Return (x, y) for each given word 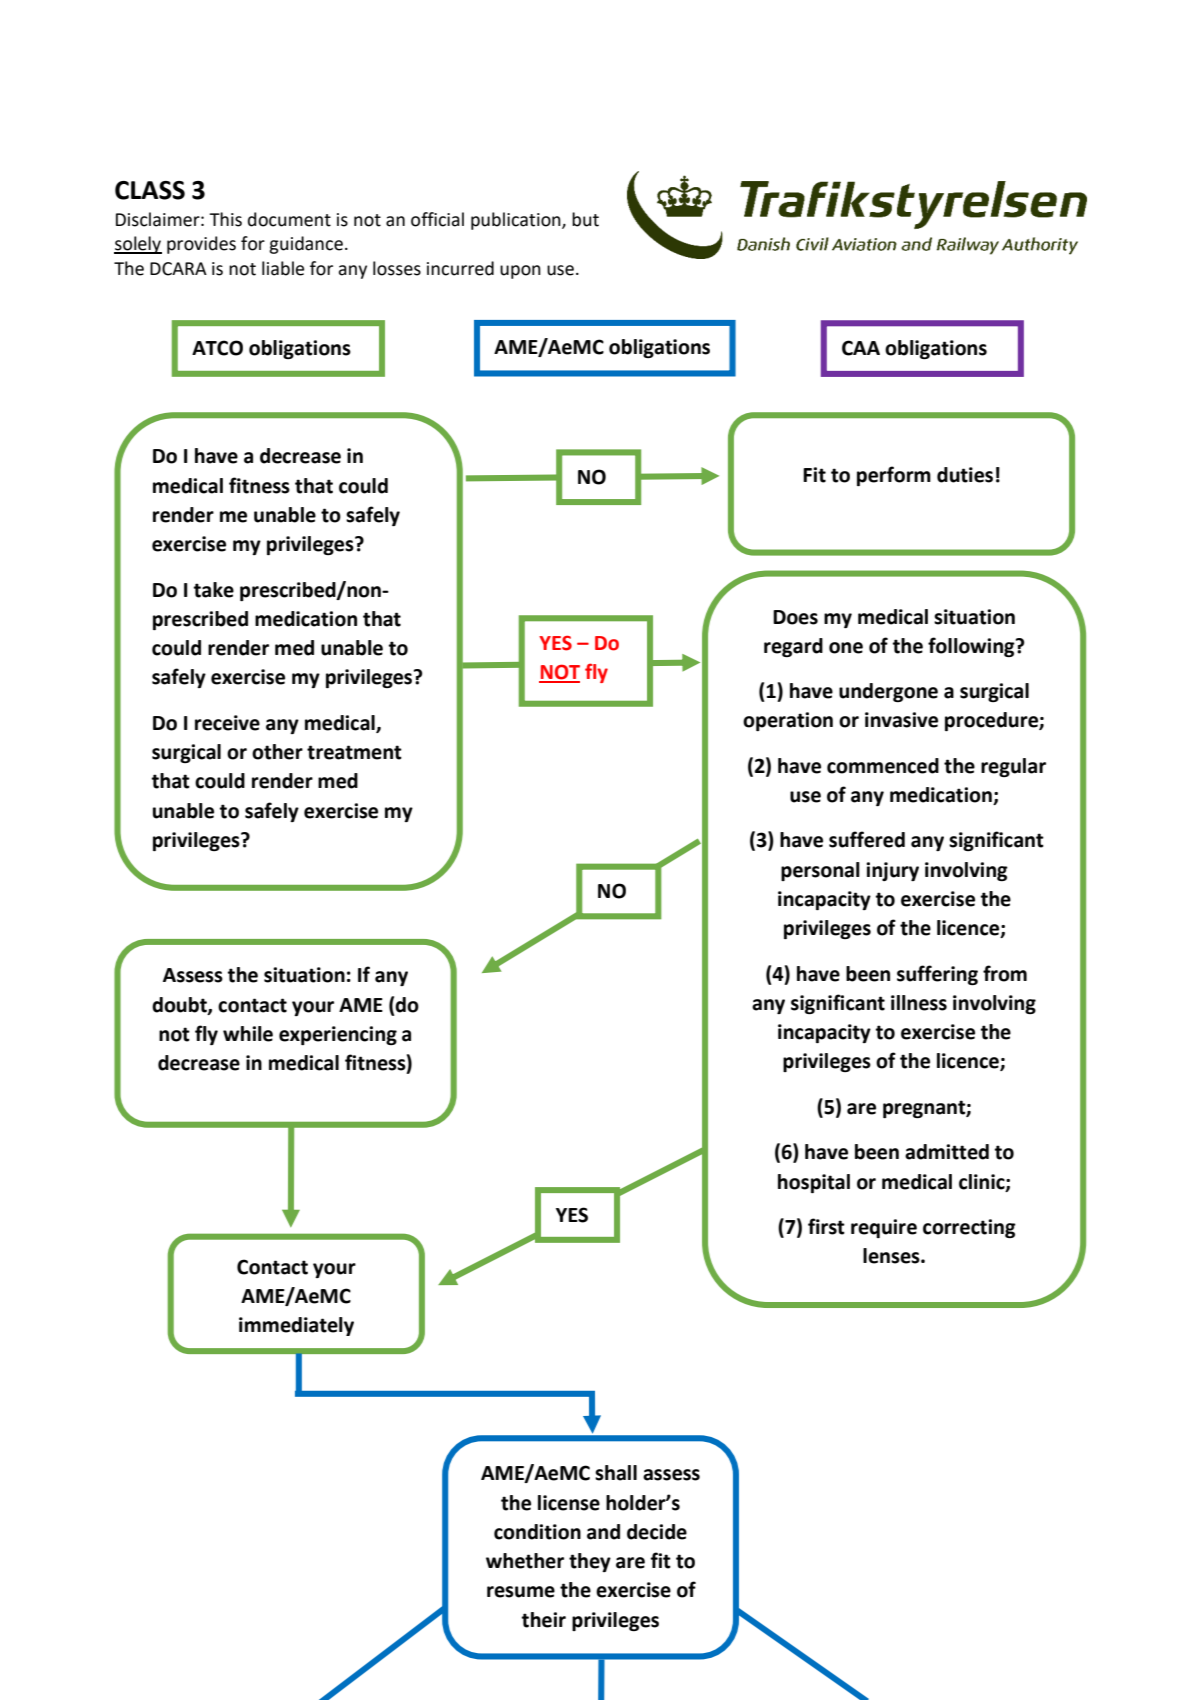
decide (657, 1532)
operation (788, 721)
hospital (814, 1183)
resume (521, 1592)
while (248, 1034)
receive (227, 723)
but (585, 219)
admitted (947, 1152)
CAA (861, 348)
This (225, 219)
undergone (888, 692)
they (590, 1562)
